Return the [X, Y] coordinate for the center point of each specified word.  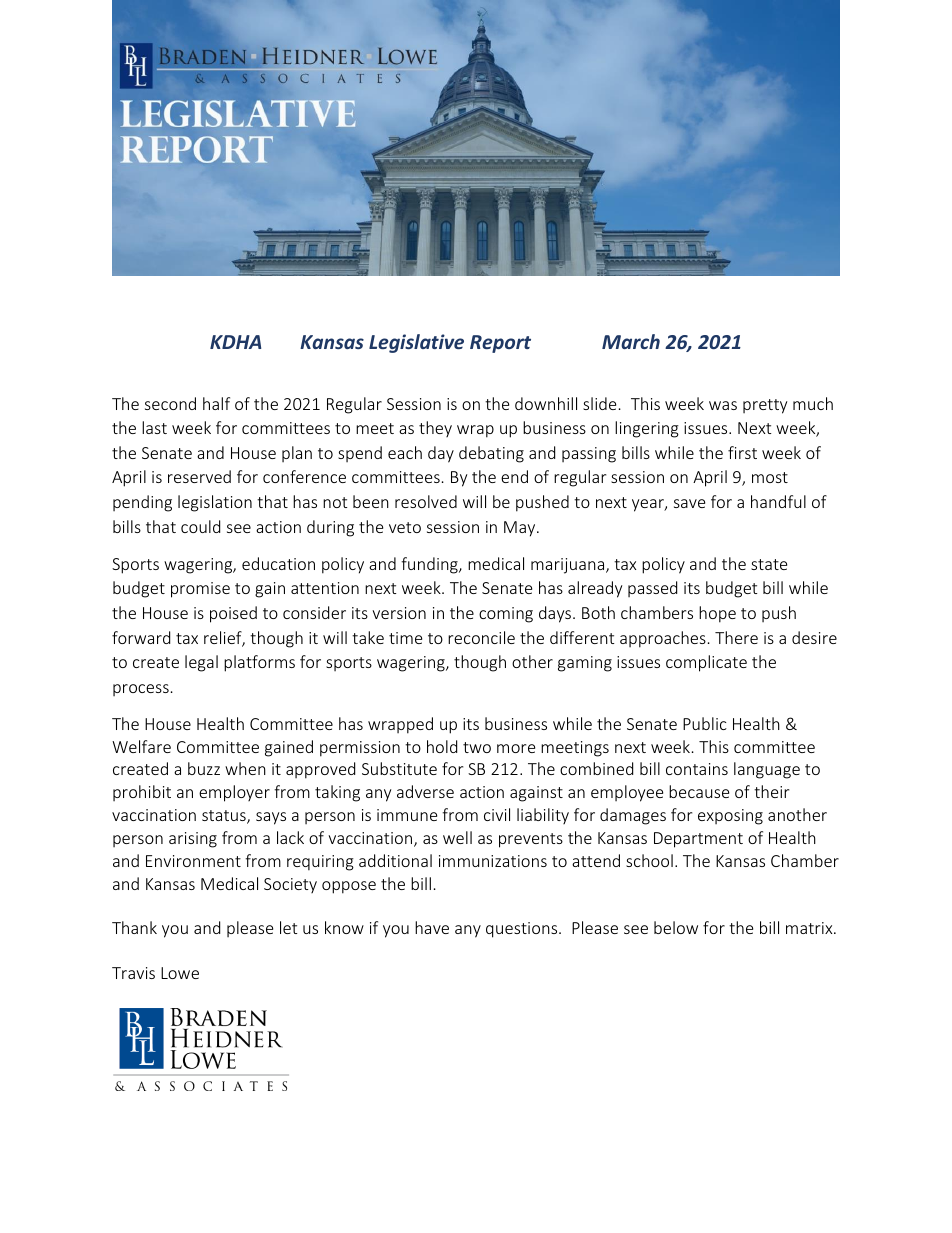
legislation [215, 503]
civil [497, 814]
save [689, 503]
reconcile [481, 637]
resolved [426, 501]
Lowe [180, 973]
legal [201, 663]
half [216, 403]
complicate [706, 663]
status [225, 817]
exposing [730, 817]
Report [500, 344]
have [432, 927]
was [723, 405]
